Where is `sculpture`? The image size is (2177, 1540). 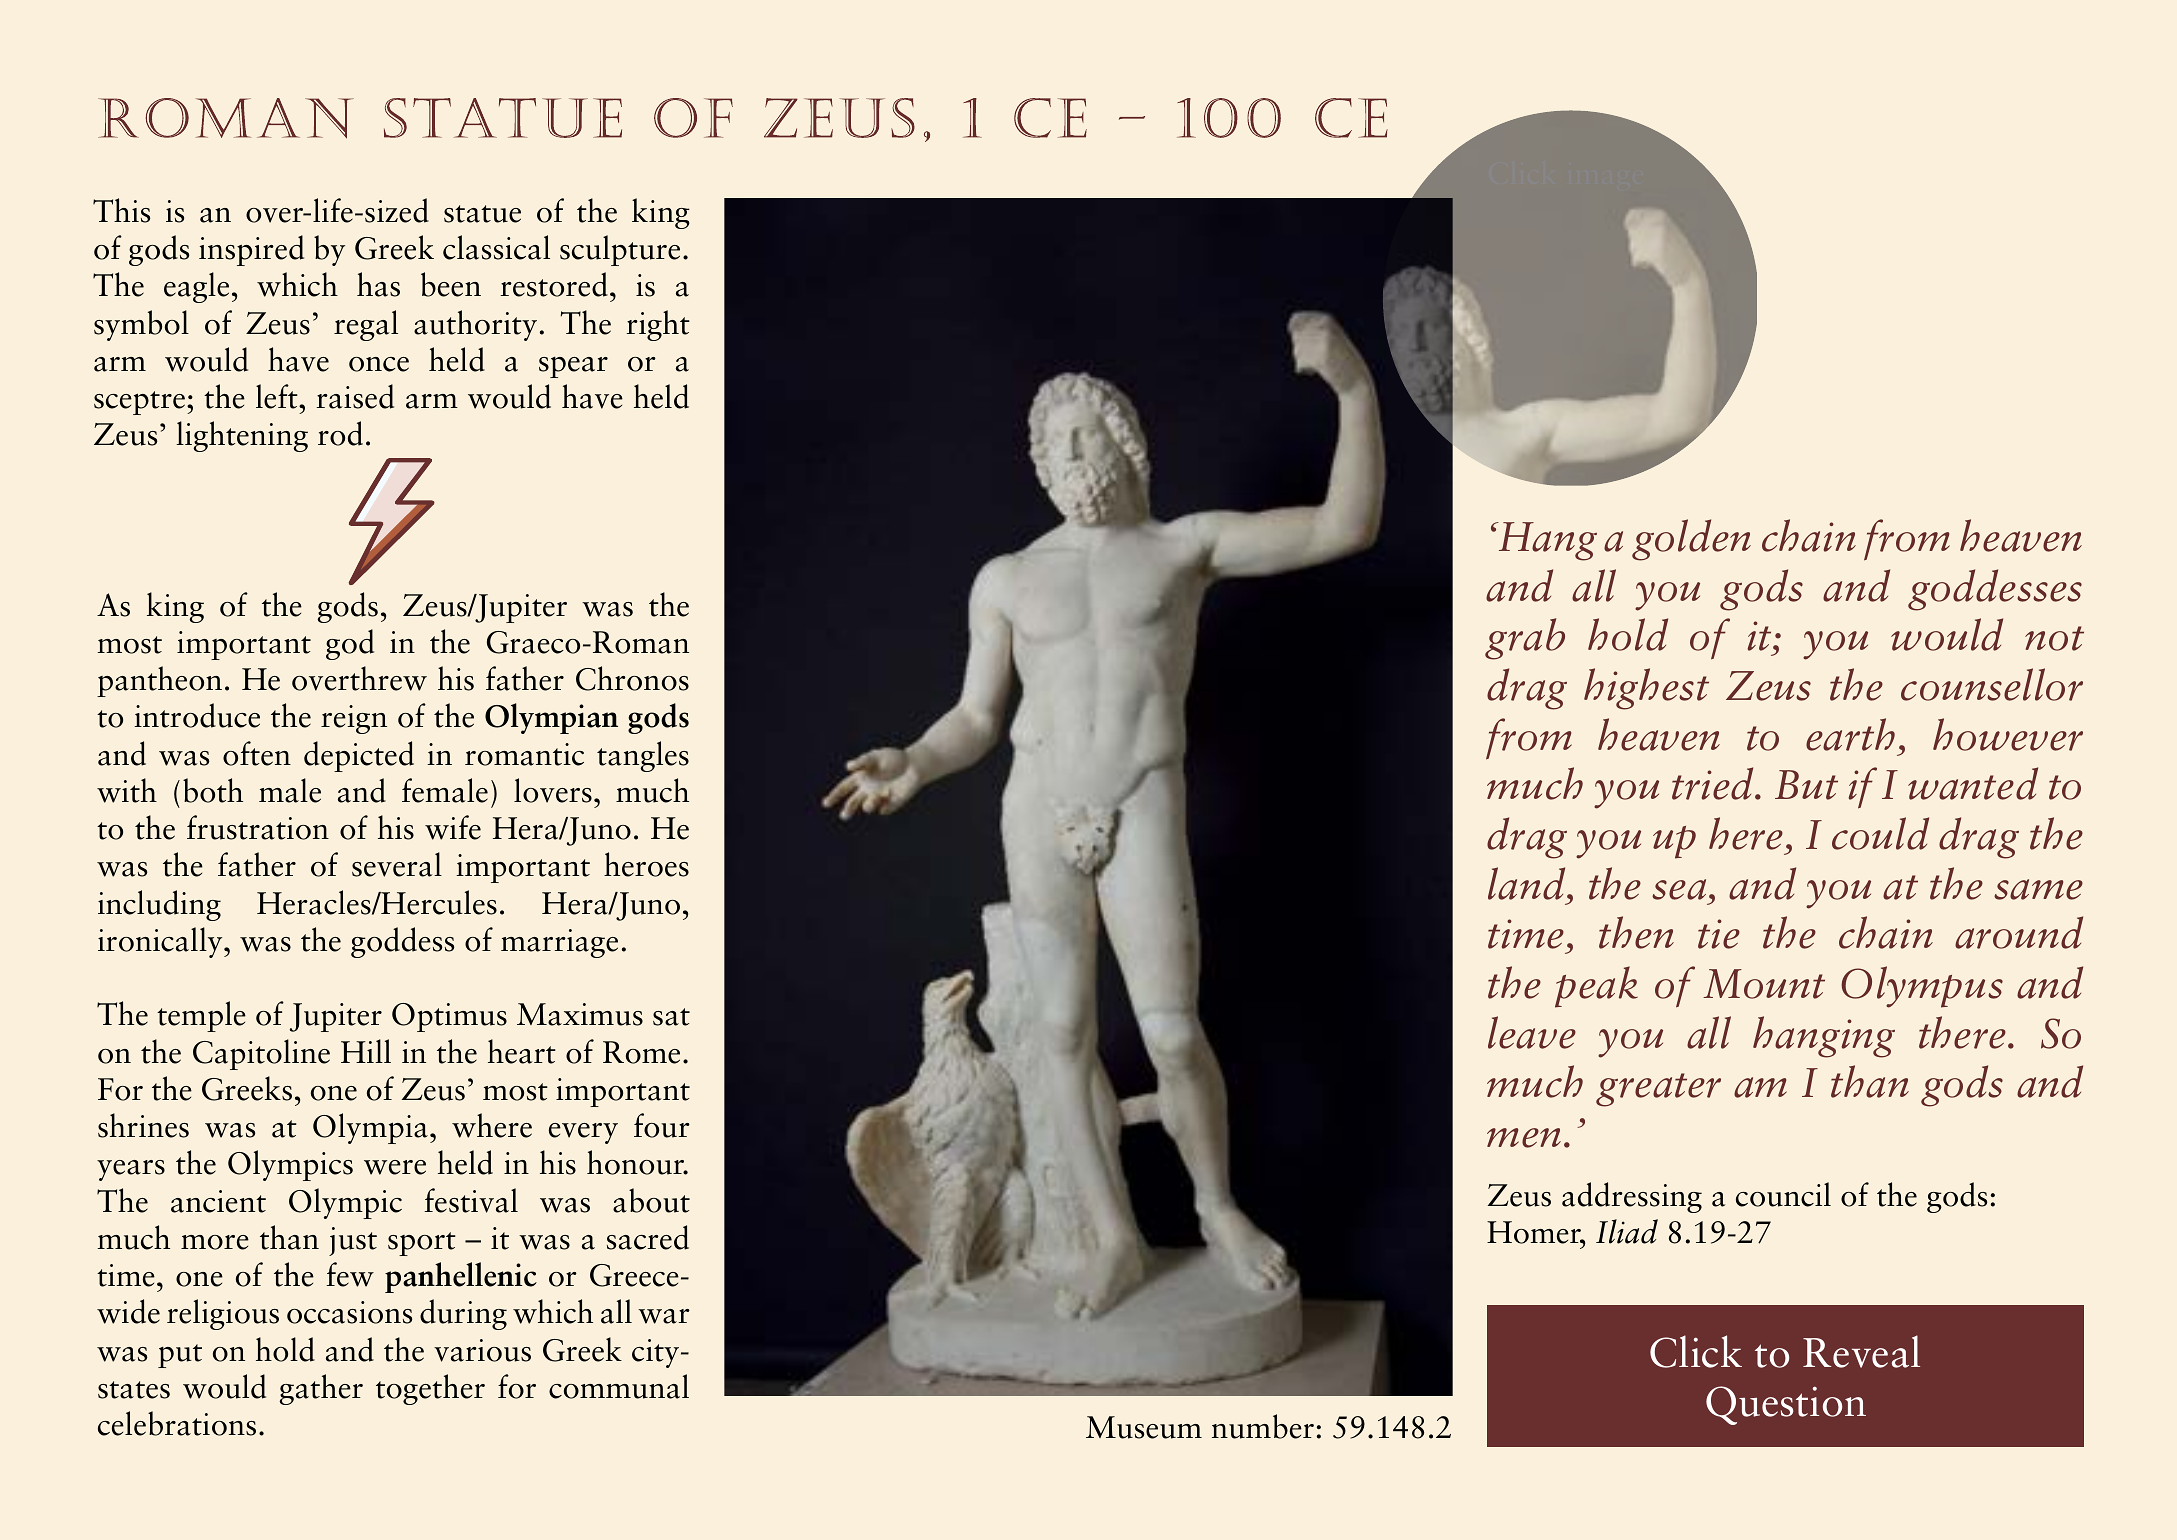
sculpture is located at coordinates (620, 250).
